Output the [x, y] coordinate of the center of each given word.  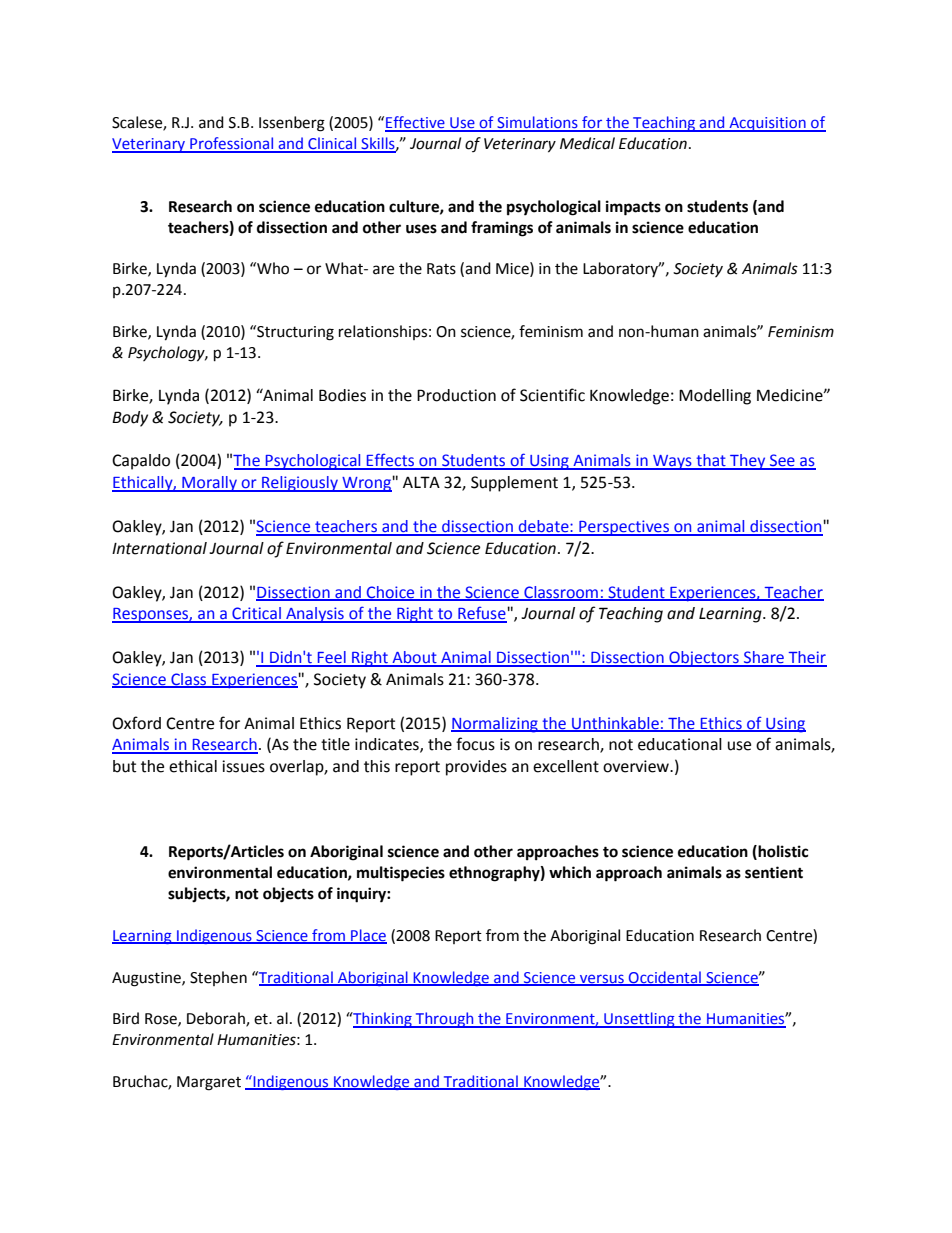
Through [445, 1020]
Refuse [482, 614]
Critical [256, 614]
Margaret [209, 1083]
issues [243, 766]
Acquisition [767, 124]
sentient [774, 872]
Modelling [715, 397]
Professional [232, 144]
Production [456, 395]
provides [476, 768]
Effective [416, 123]
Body [130, 419]
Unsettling [639, 1020]
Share [764, 658]
